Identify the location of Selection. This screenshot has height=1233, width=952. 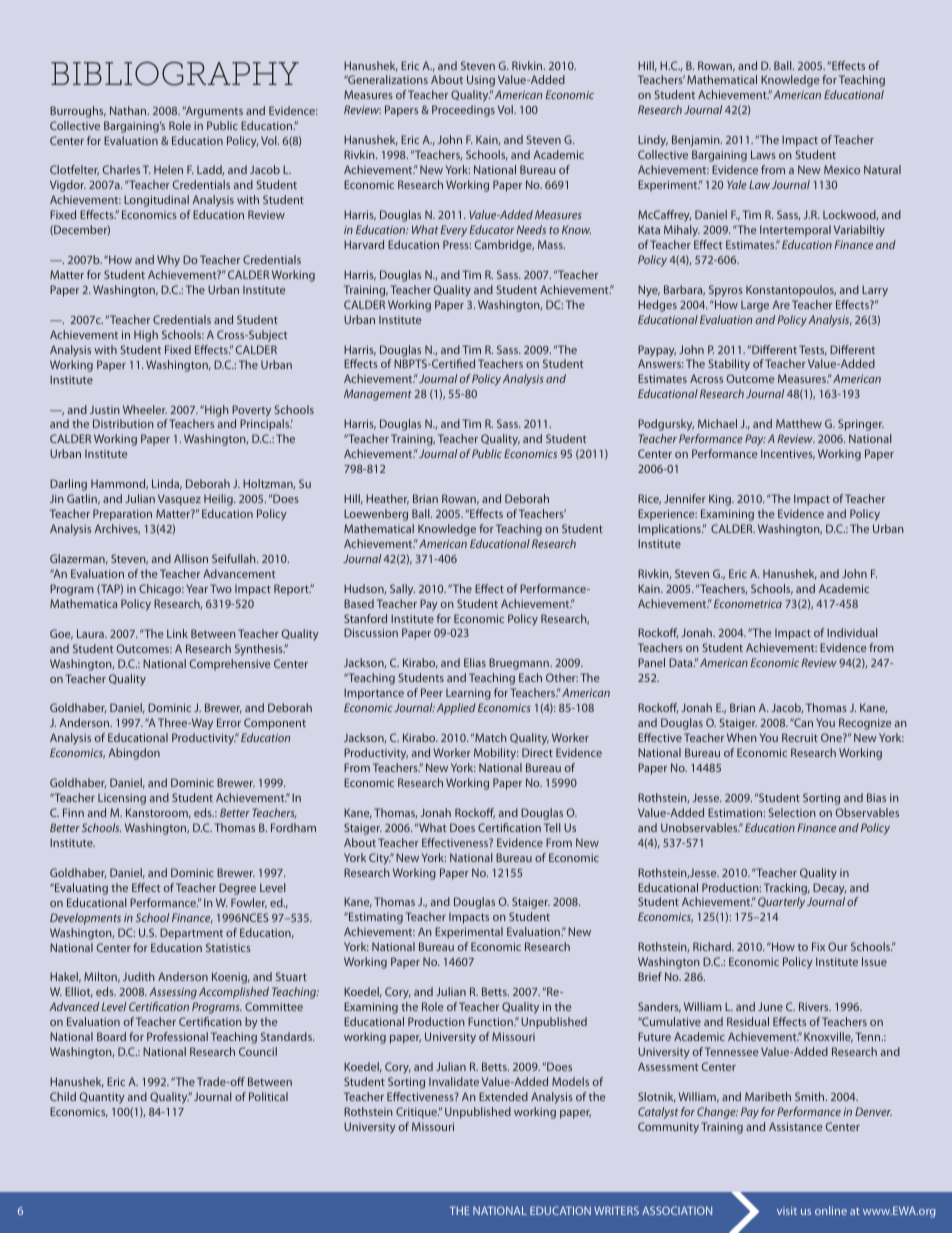
(792, 812).
